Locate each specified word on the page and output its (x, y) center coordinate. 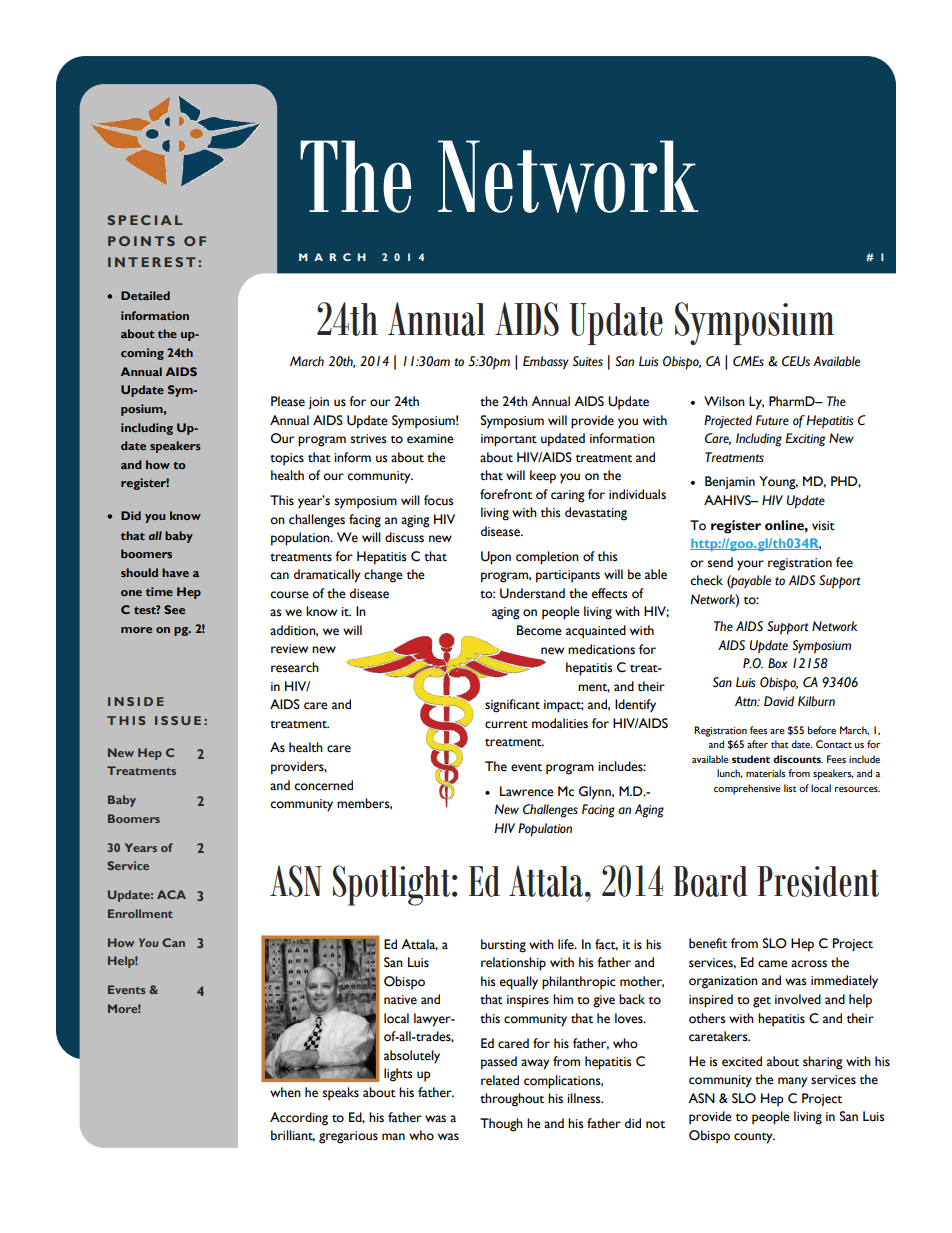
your (750, 565)
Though (501, 1125)
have (175, 572)
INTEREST (152, 262)
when (285, 1092)
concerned (323, 785)
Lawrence (527, 791)
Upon (496, 558)
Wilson (724, 401)
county (754, 1138)
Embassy (546, 363)
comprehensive (747, 789)
